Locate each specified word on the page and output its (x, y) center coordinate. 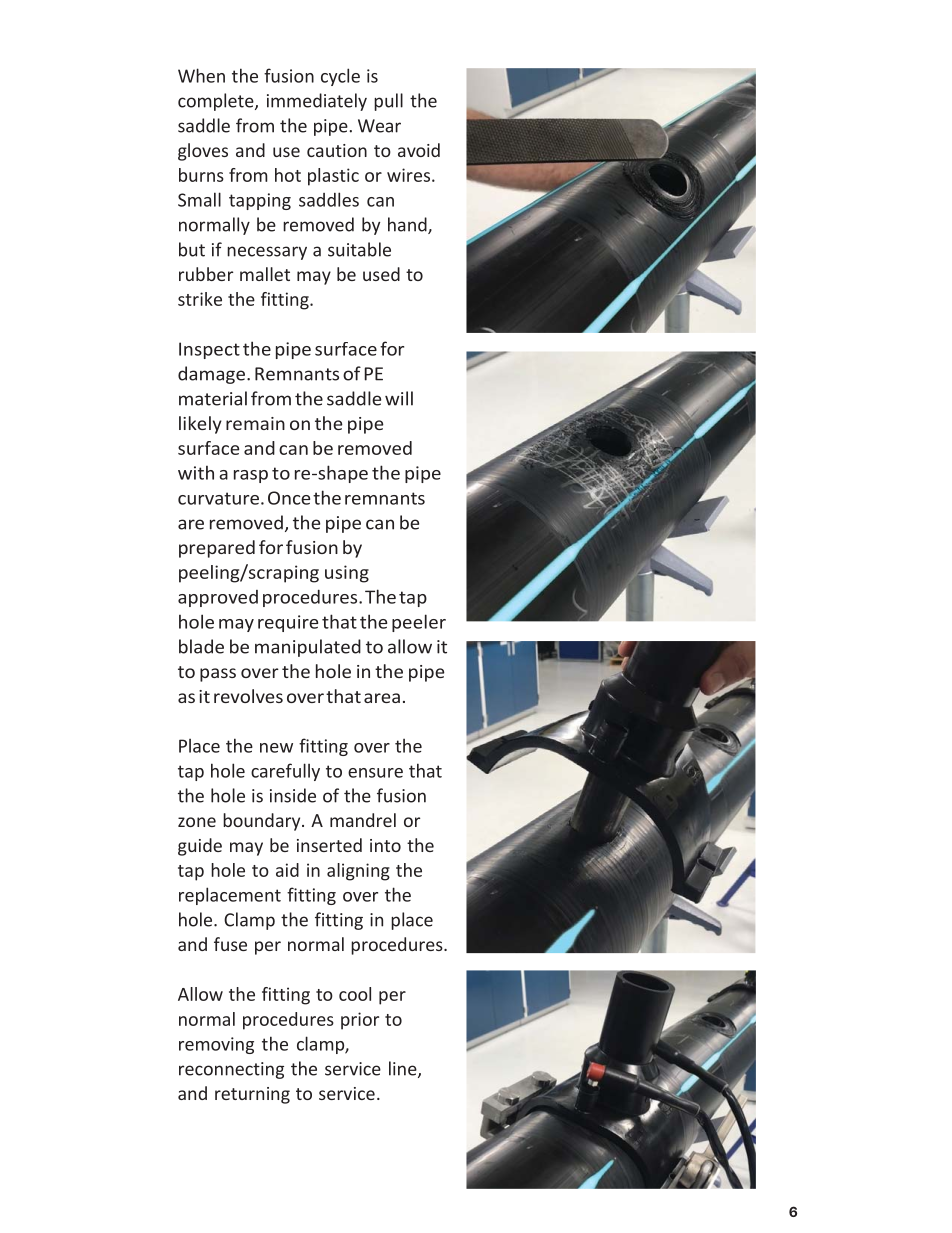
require (288, 623)
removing (216, 1045)
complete (217, 102)
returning (252, 1095)
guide (200, 847)
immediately (317, 102)
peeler (419, 623)
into (385, 845)
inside (293, 795)
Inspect (209, 350)
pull (388, 102)
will (399, 398)
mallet (265, 274)
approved (218, 598)
